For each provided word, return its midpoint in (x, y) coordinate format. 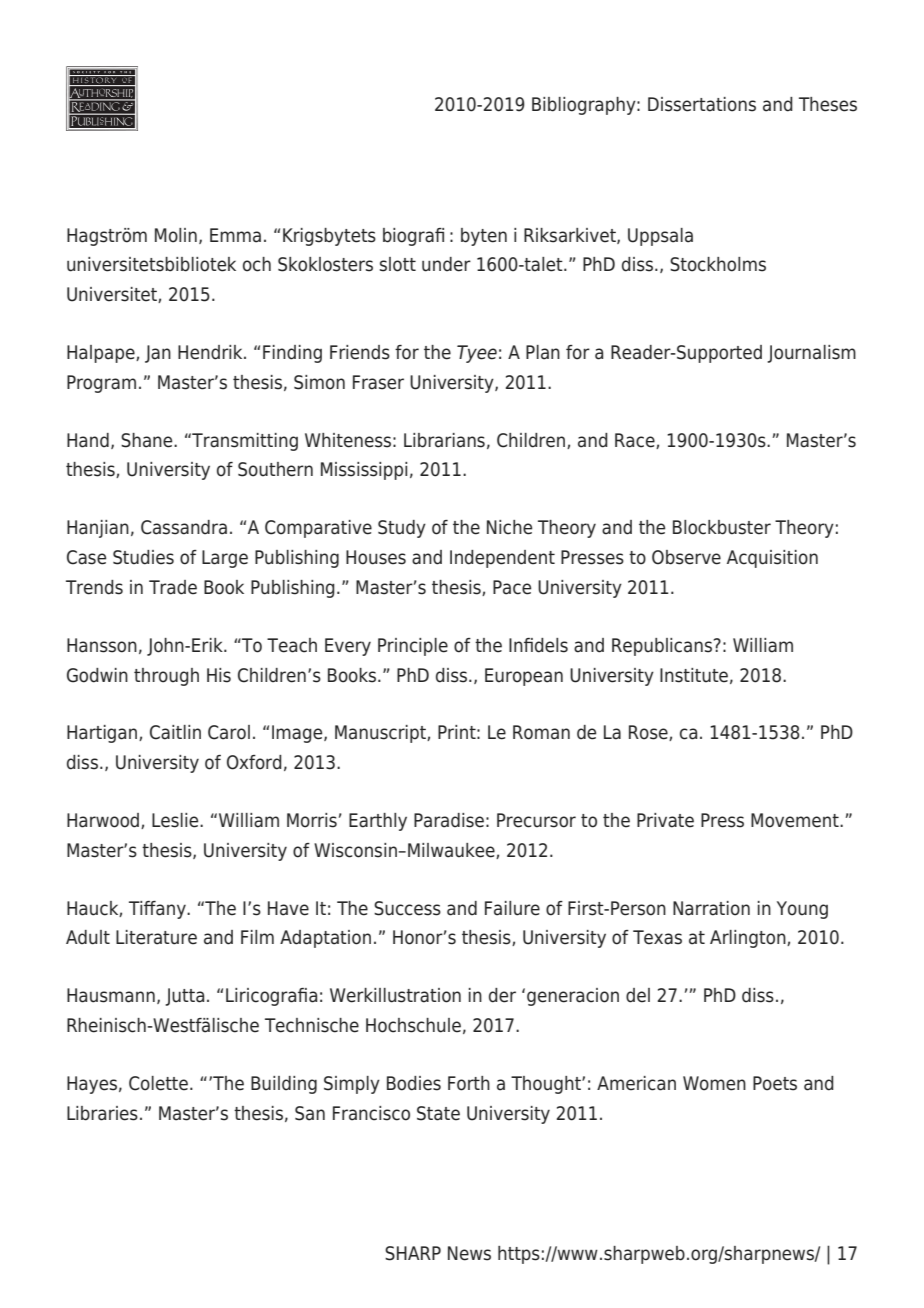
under (446, 264)
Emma (235, 235)
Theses (828, 104)
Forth (469, 1083)
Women (714, 1083)
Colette (158, 1083)
